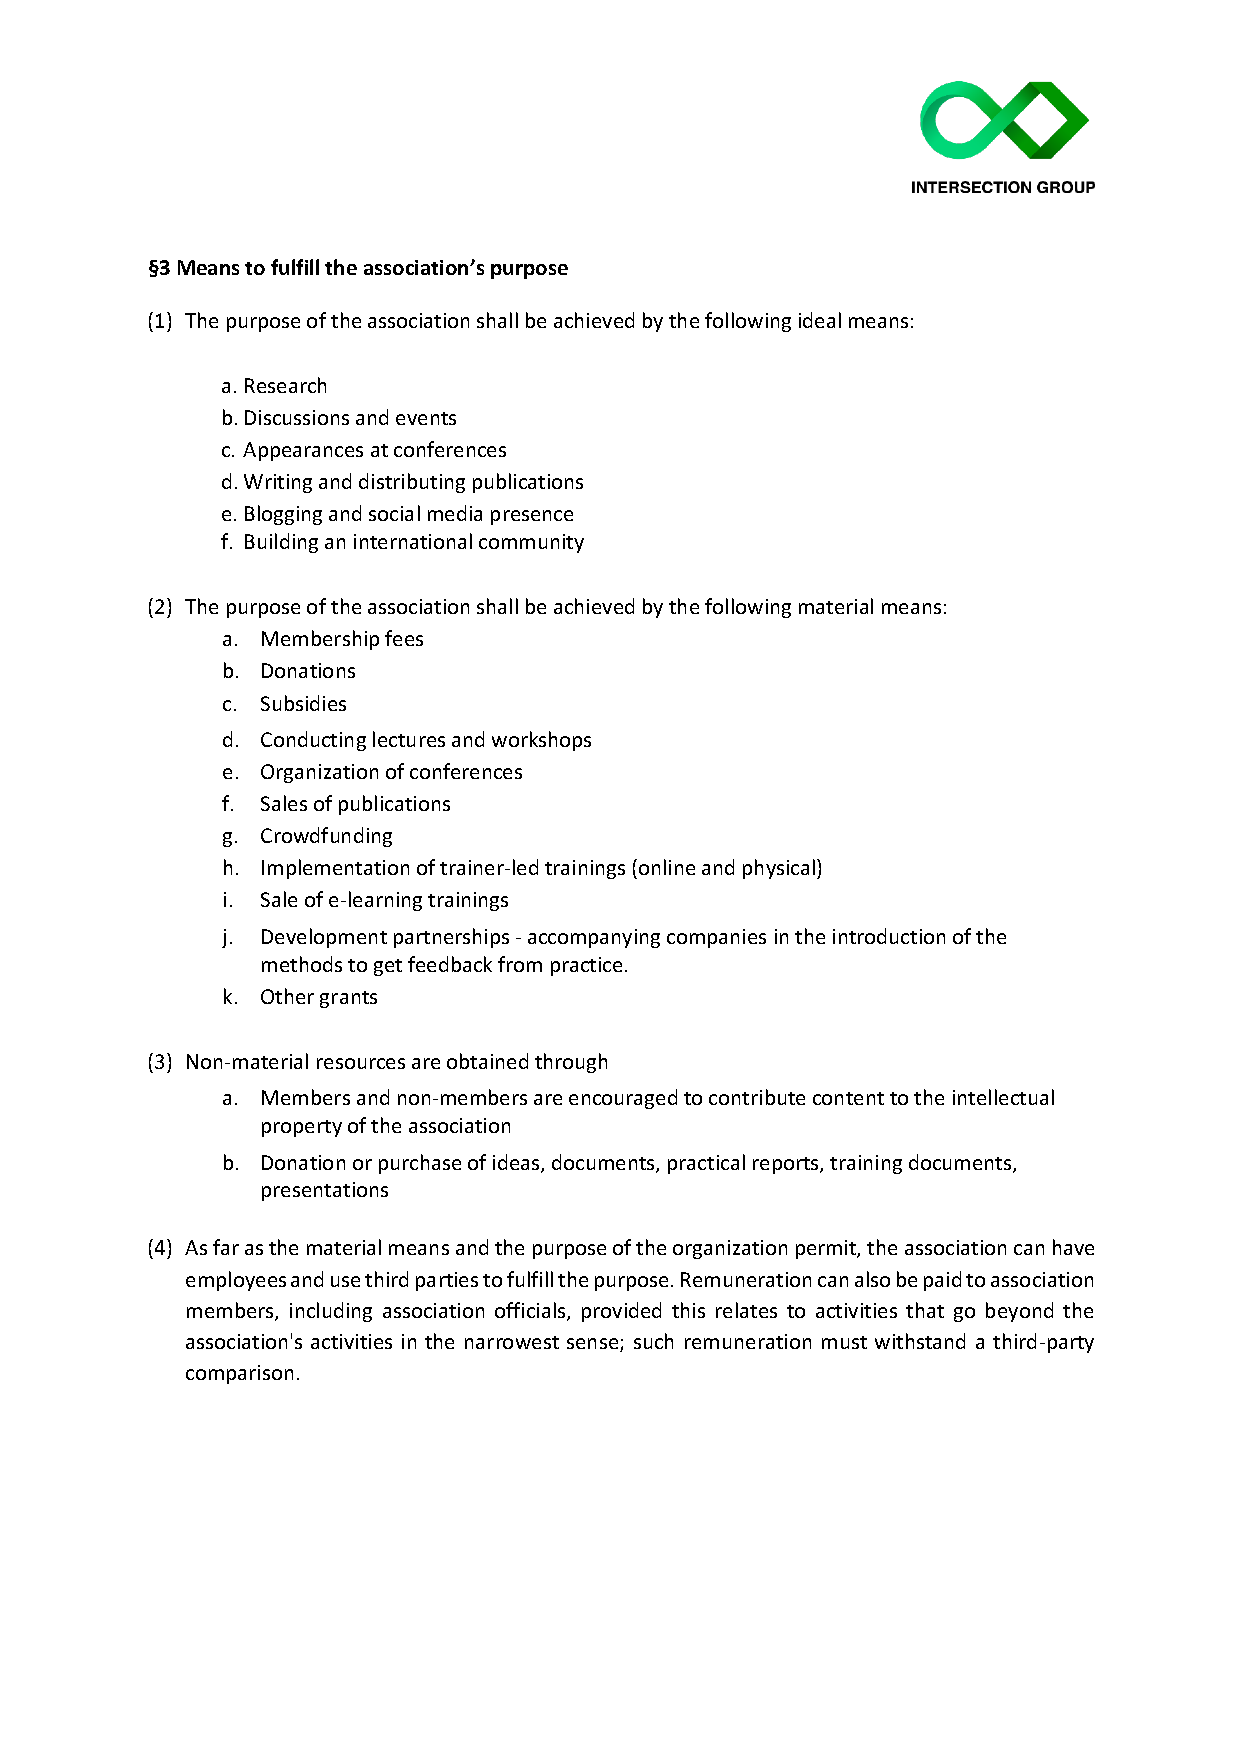  Describe the element at coordinates (285, 385) in the screenshot. I see `Research` at that location.
